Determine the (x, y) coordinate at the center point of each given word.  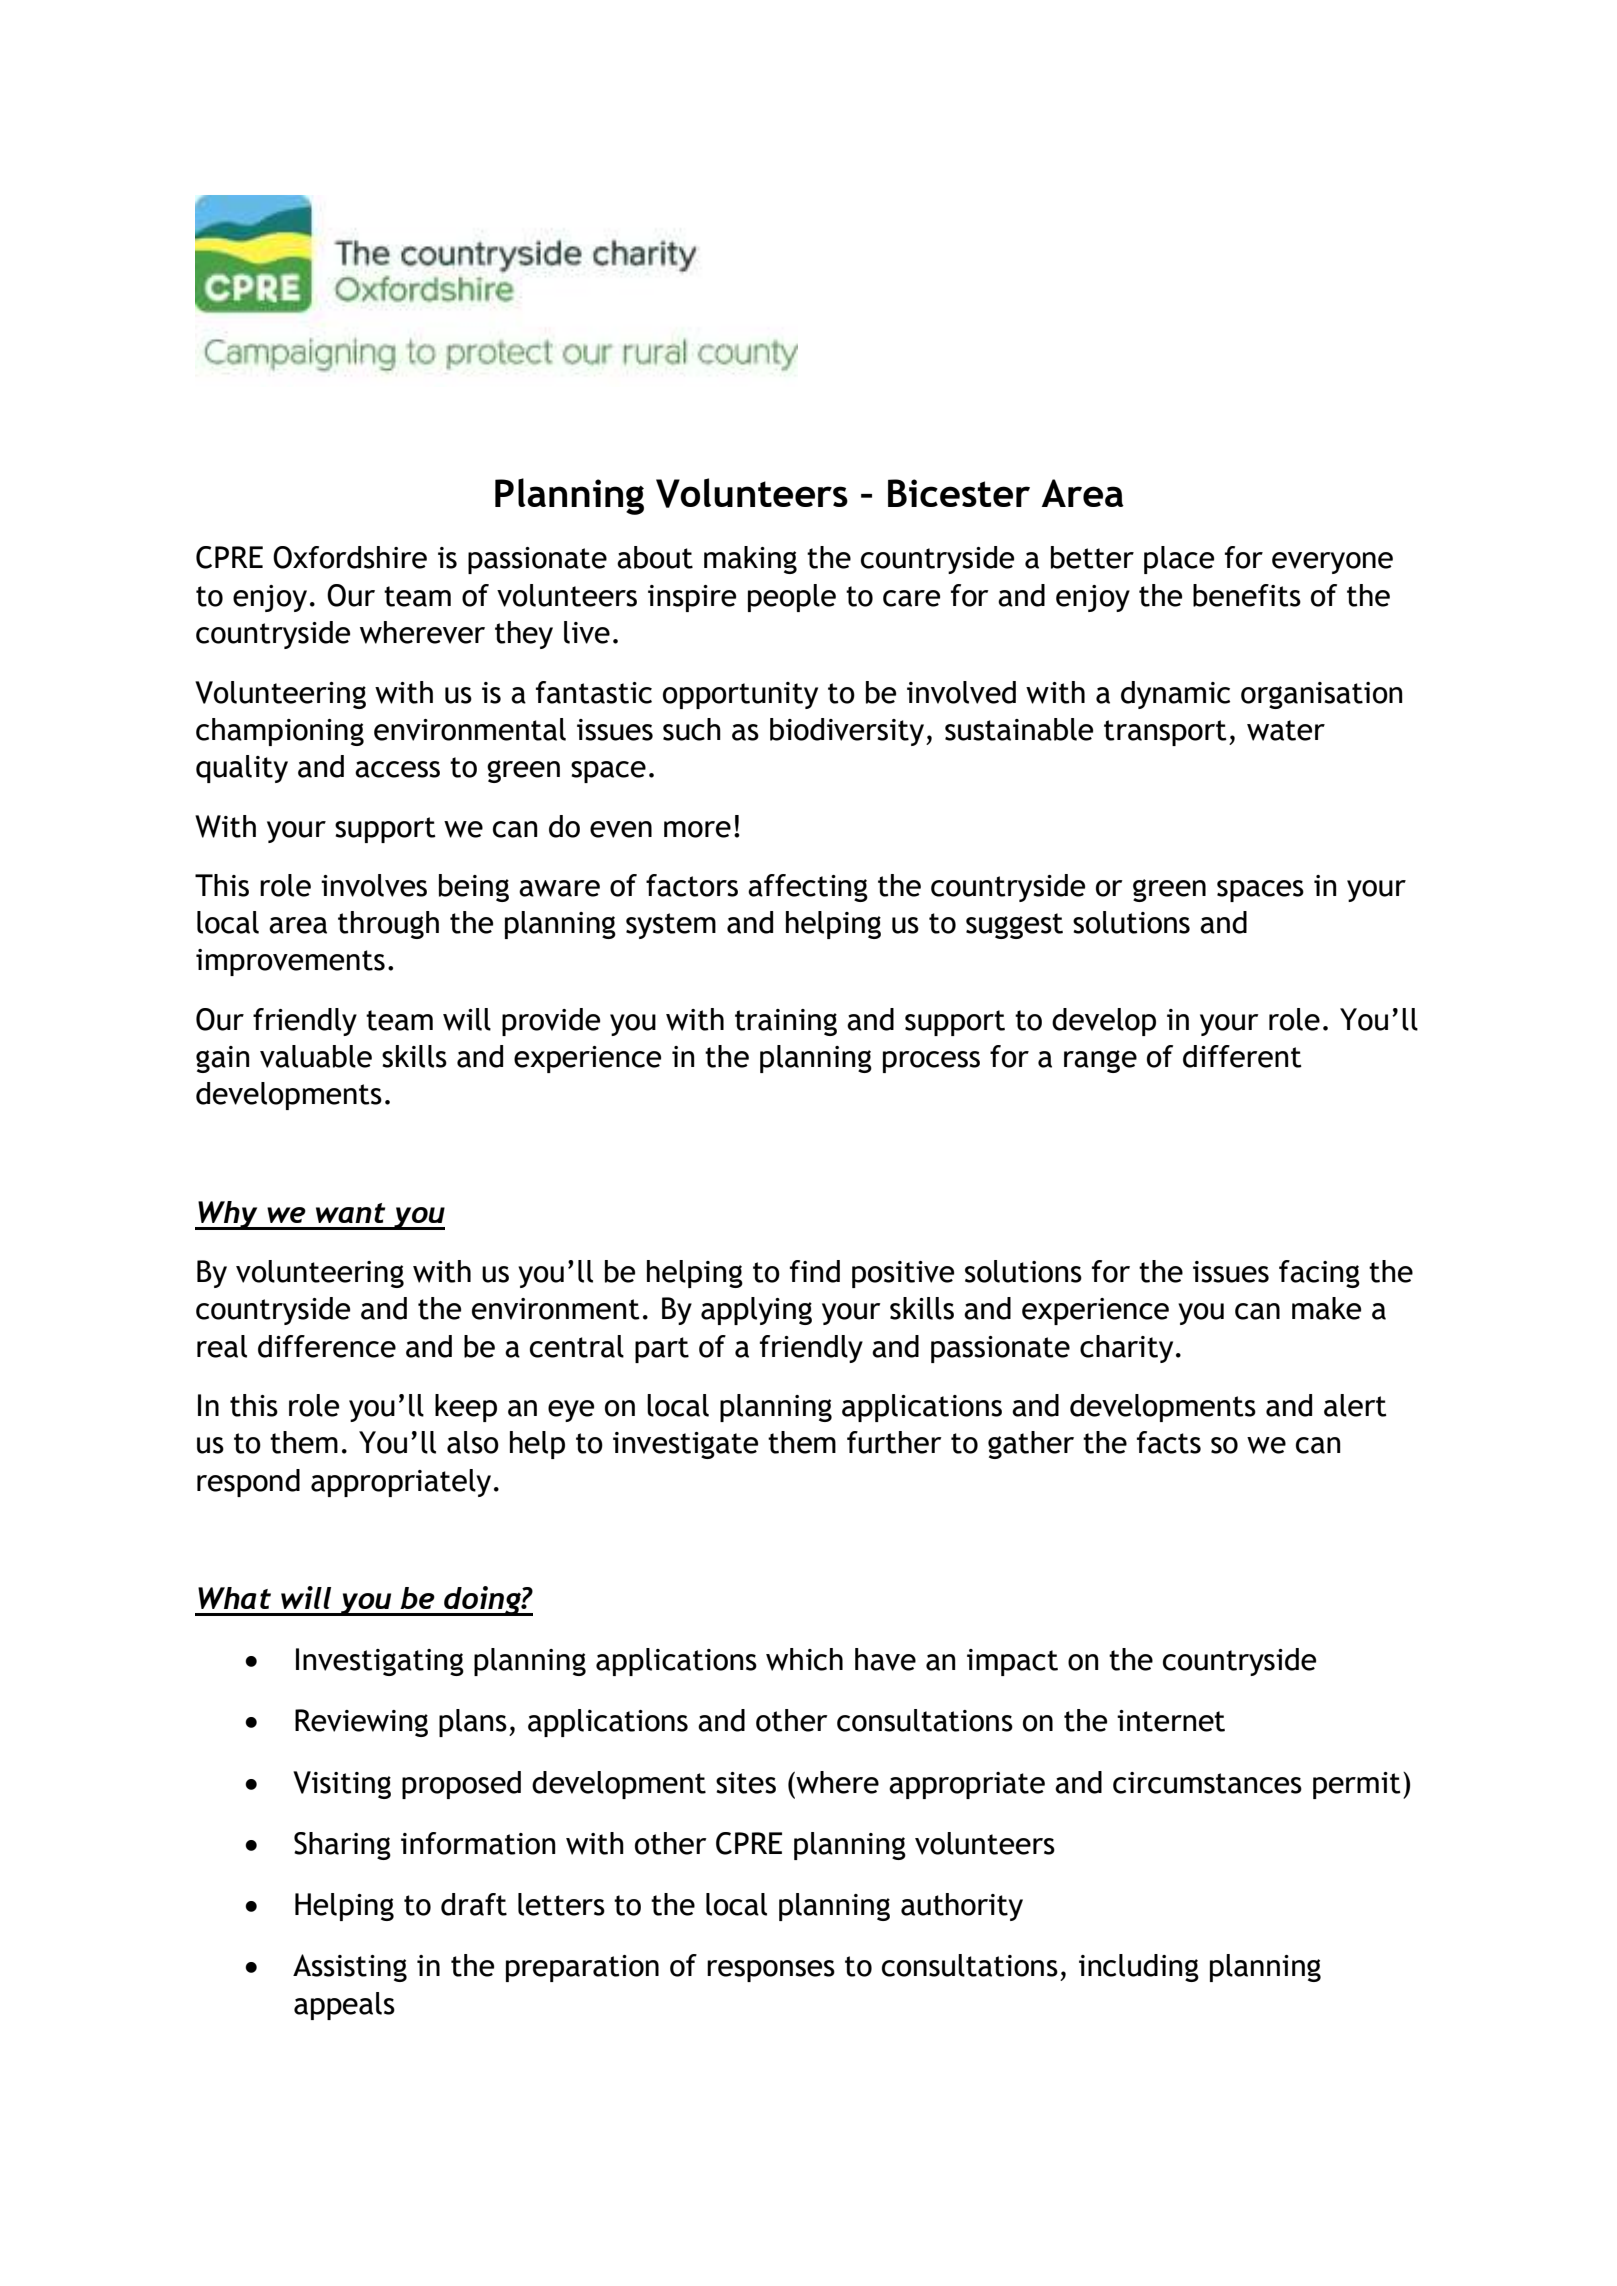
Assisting (350, 1968)
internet (1171, 1721)
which (804, 1659)
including (1139, 1968)
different (1242, 1056)
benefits (1247, 595)
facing (1319, 1274)
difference (327, 1346)
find (815, 1271)
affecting (808, 888)
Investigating (380, 1662)
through (388, 925)
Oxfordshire (350, 557)
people (792, 598)
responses (771, 1971)
